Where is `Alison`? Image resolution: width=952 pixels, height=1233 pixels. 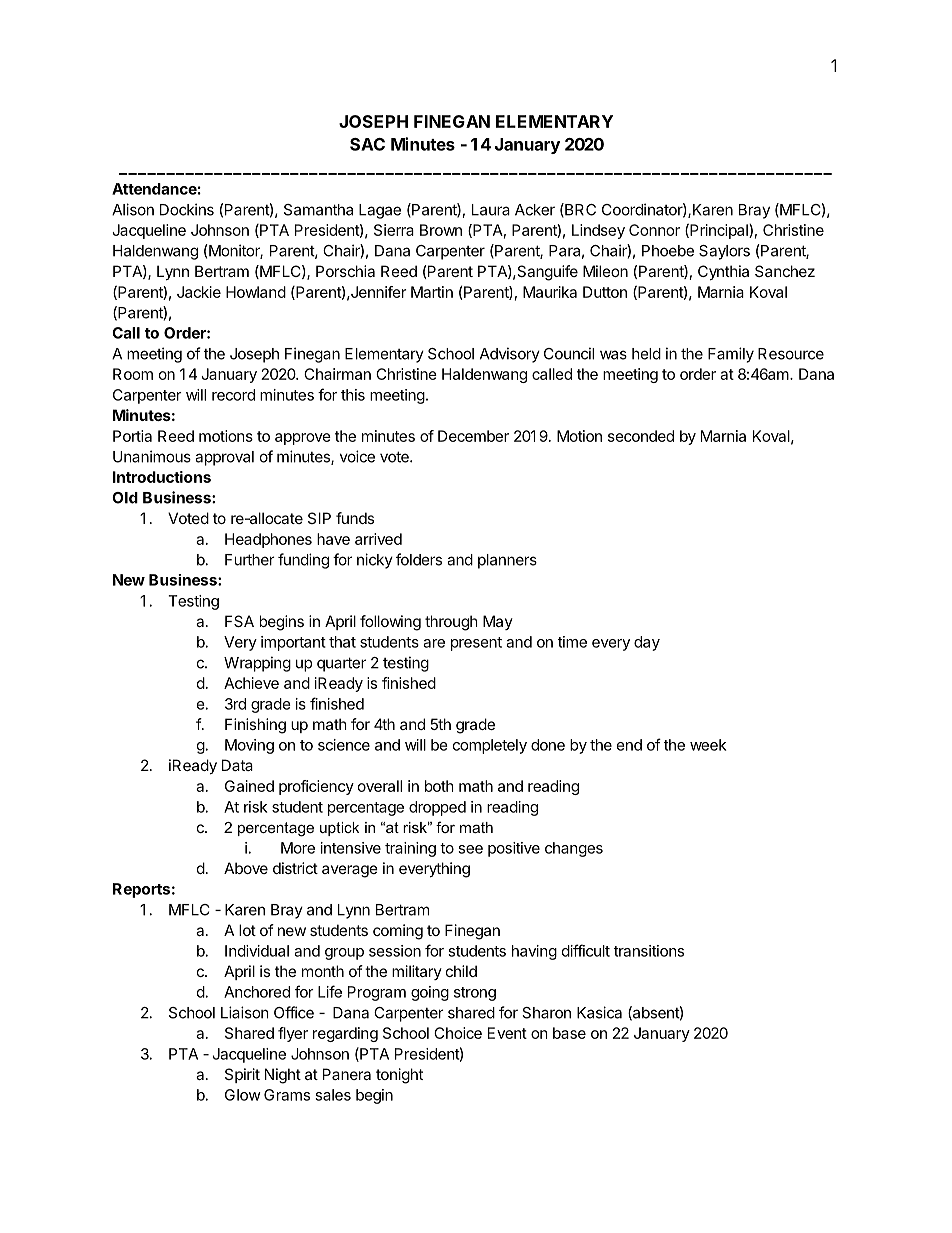 Alison is located at coordinates (133, 209).
